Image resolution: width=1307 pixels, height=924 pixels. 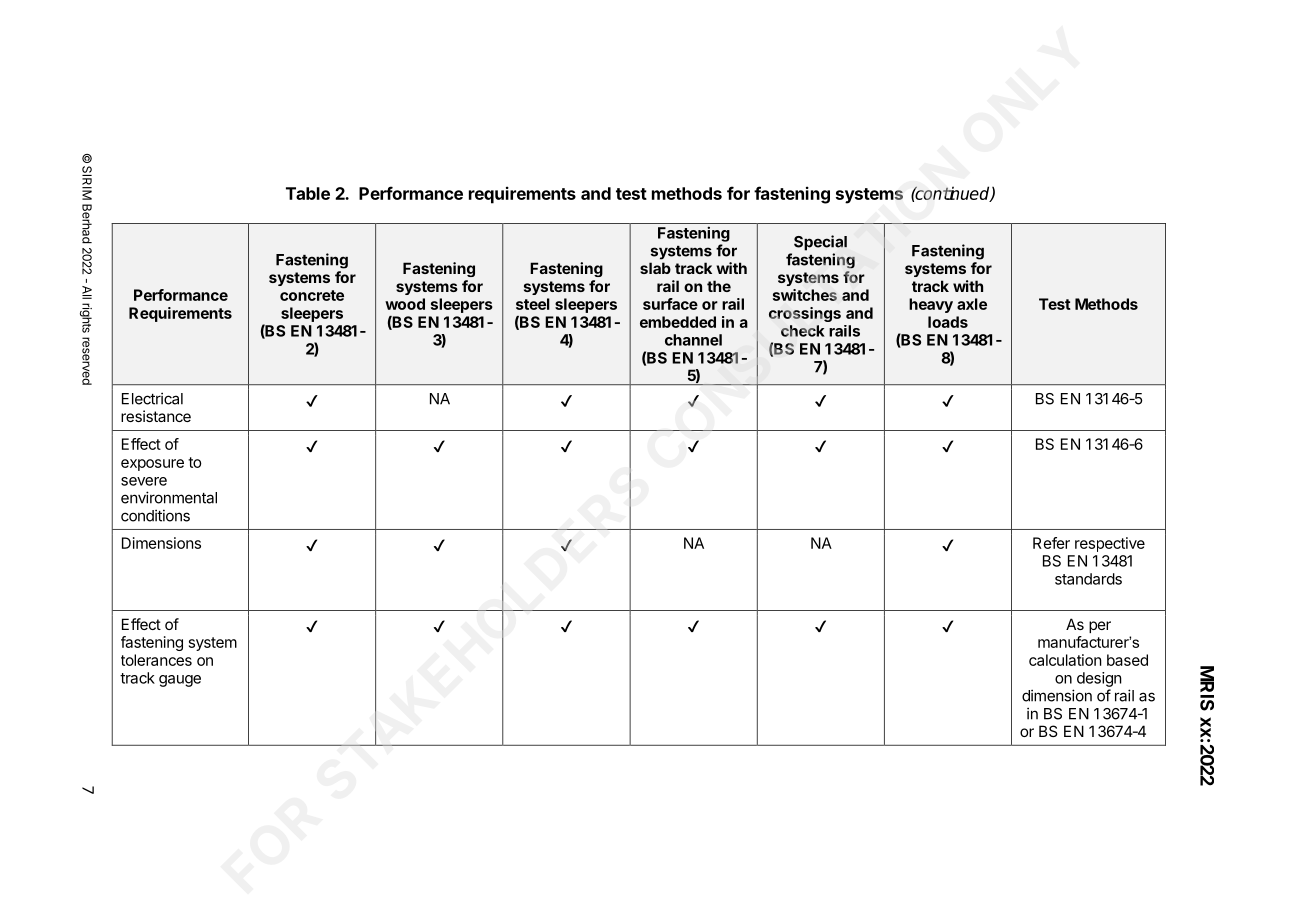 What do you see at coordinates (948, 322) in the image?
I see `loads` at bounding box center [948, 322].
